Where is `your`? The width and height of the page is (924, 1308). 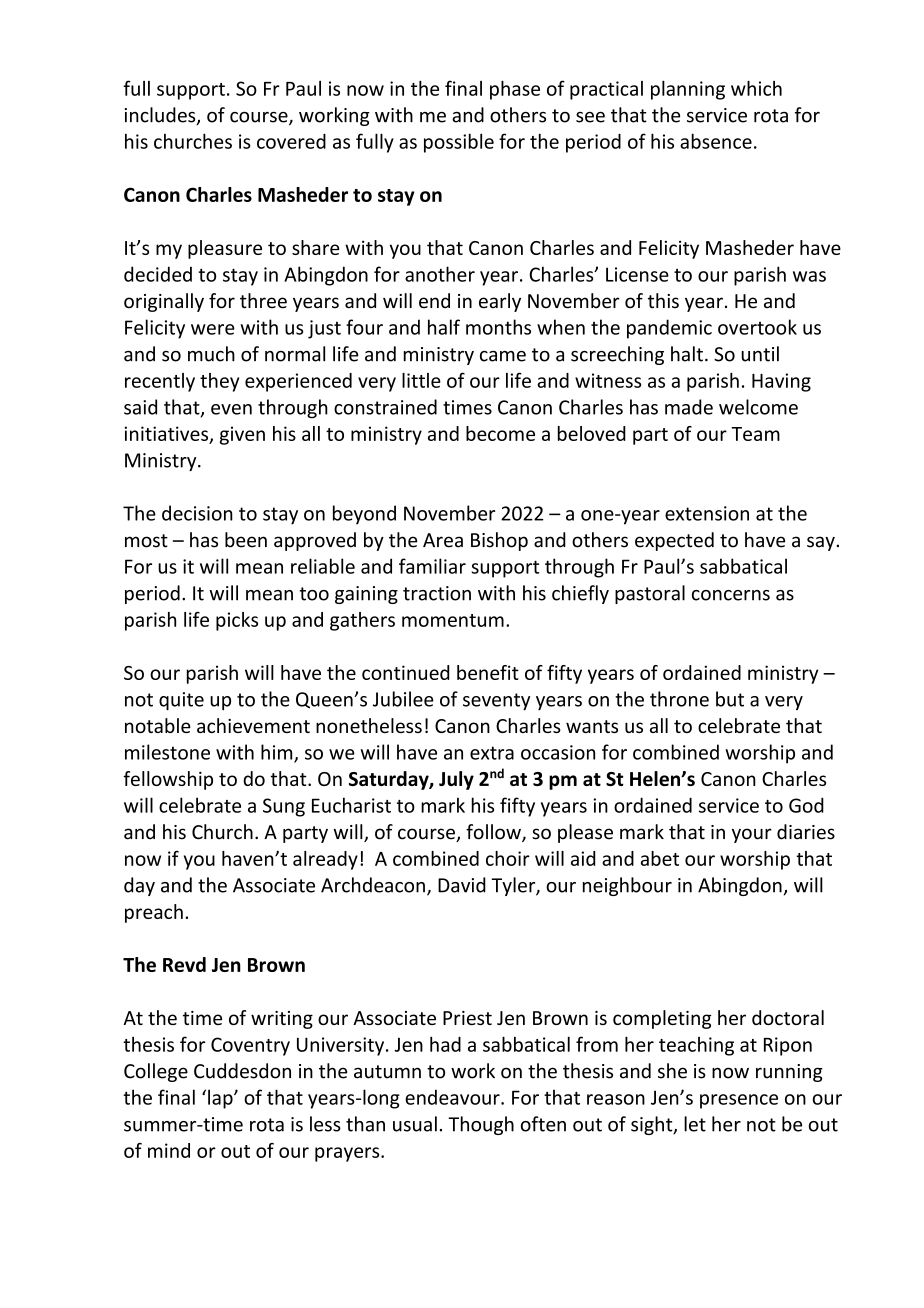
your is located at coordinates (752, 835).
